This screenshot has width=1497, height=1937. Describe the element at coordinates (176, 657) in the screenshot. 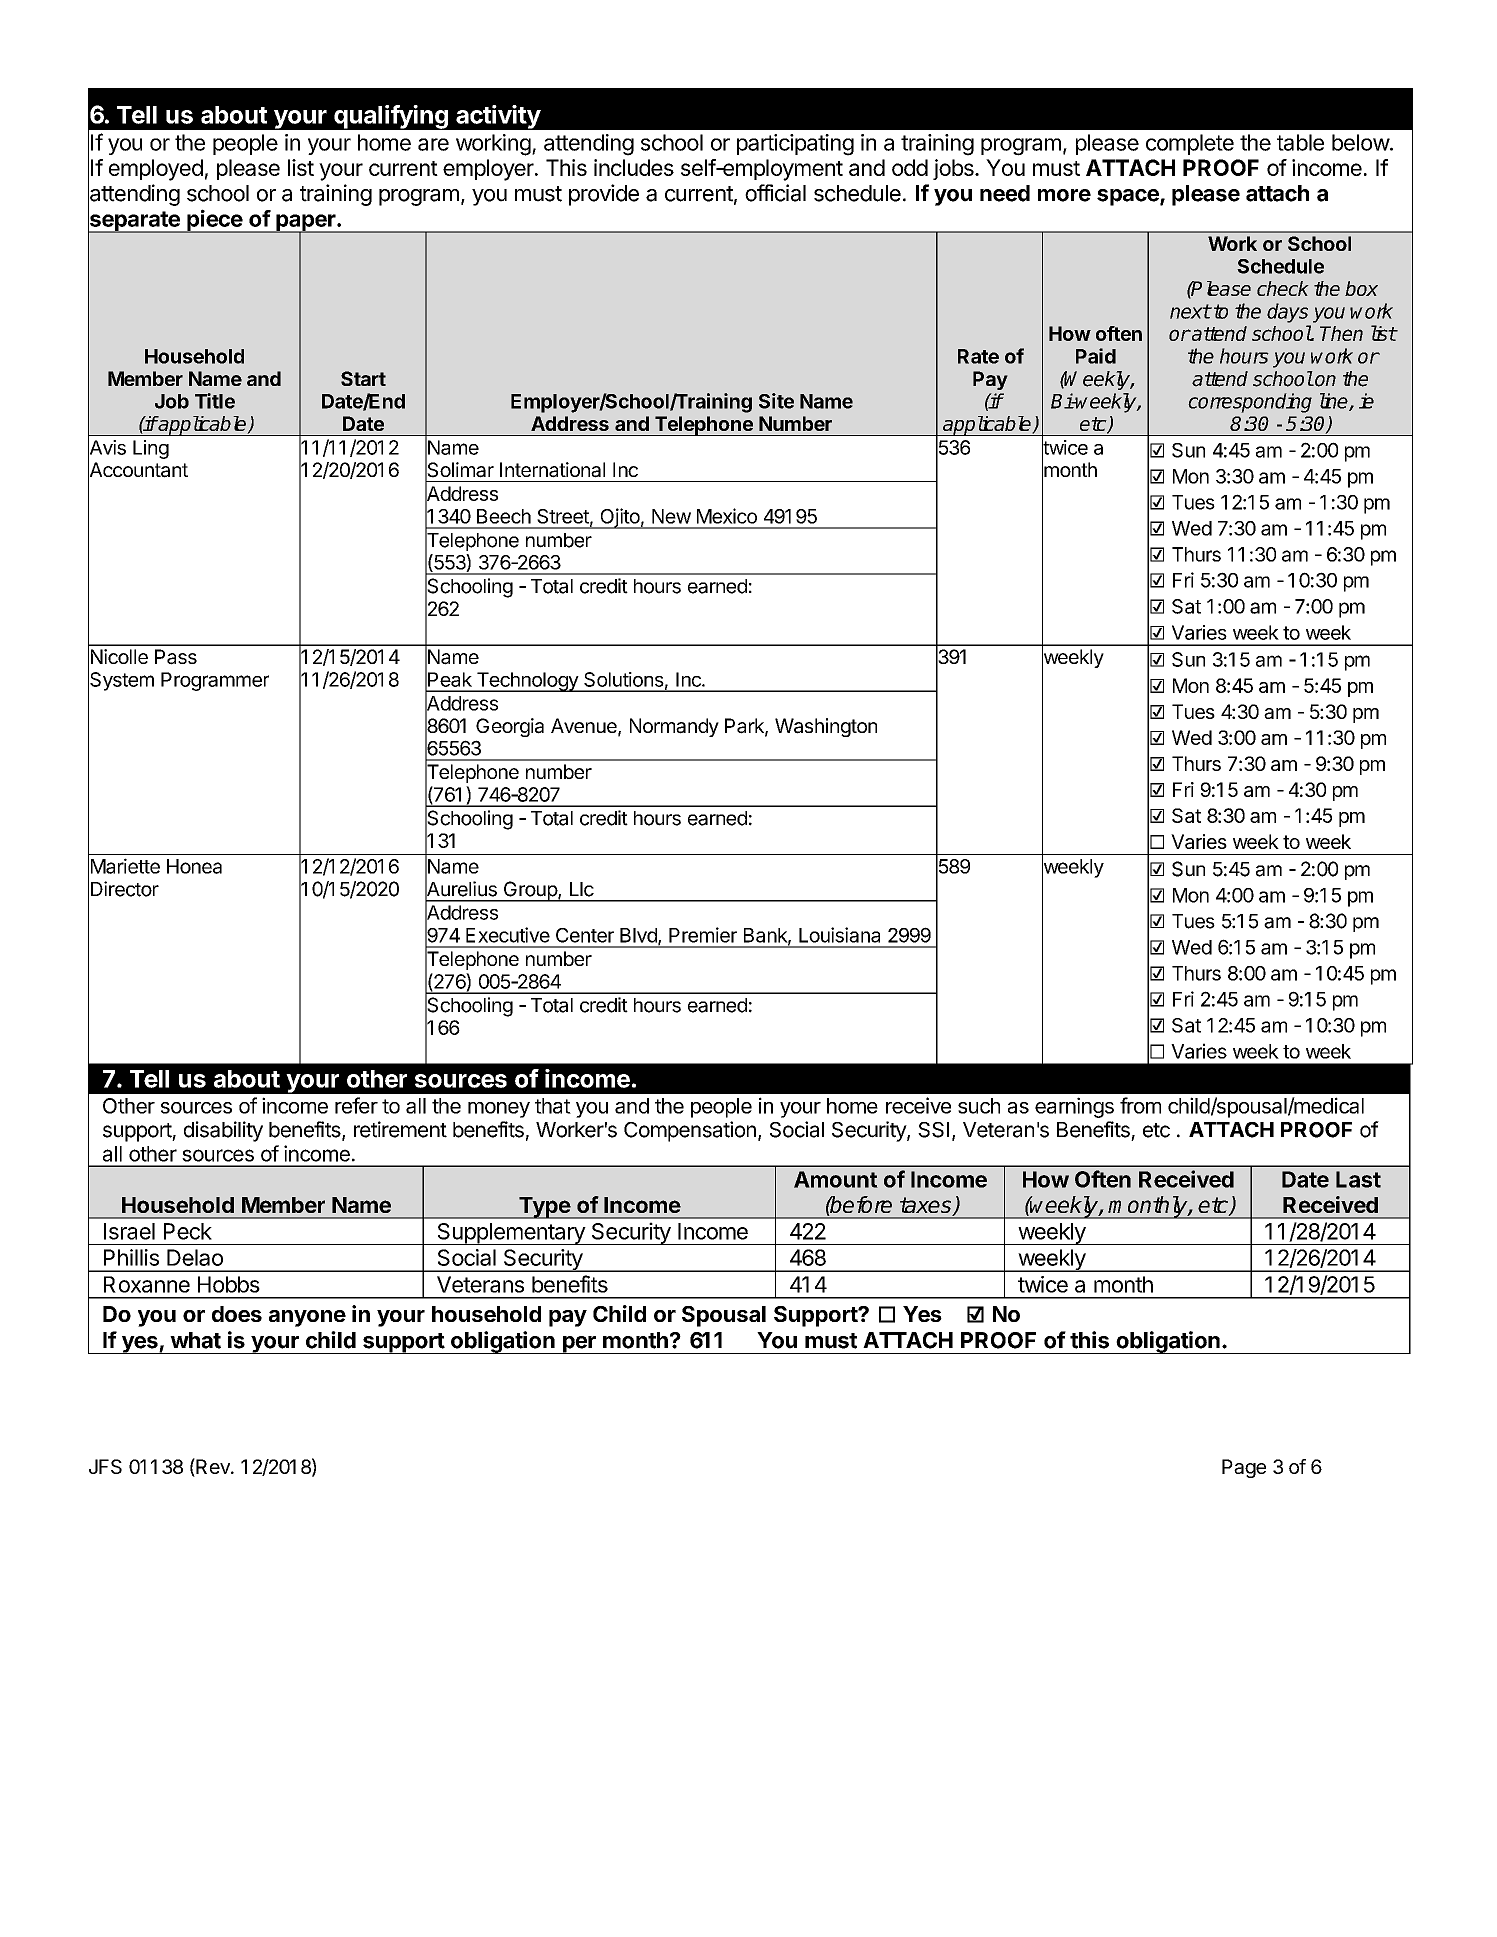

I see `Pass` at that location.
